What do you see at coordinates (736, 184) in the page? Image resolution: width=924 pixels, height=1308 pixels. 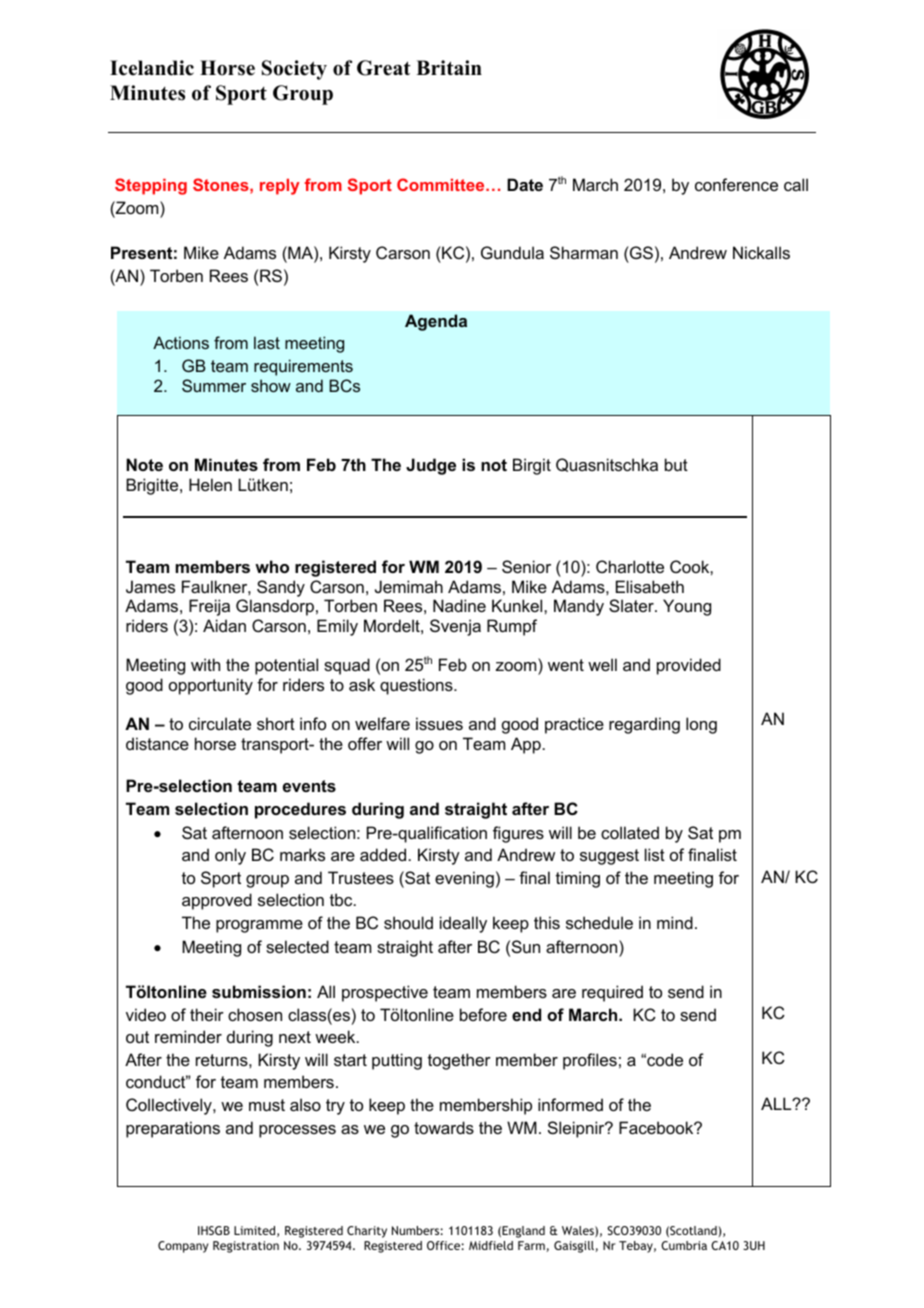 I see `conference` at bounding box center [736, 184].
